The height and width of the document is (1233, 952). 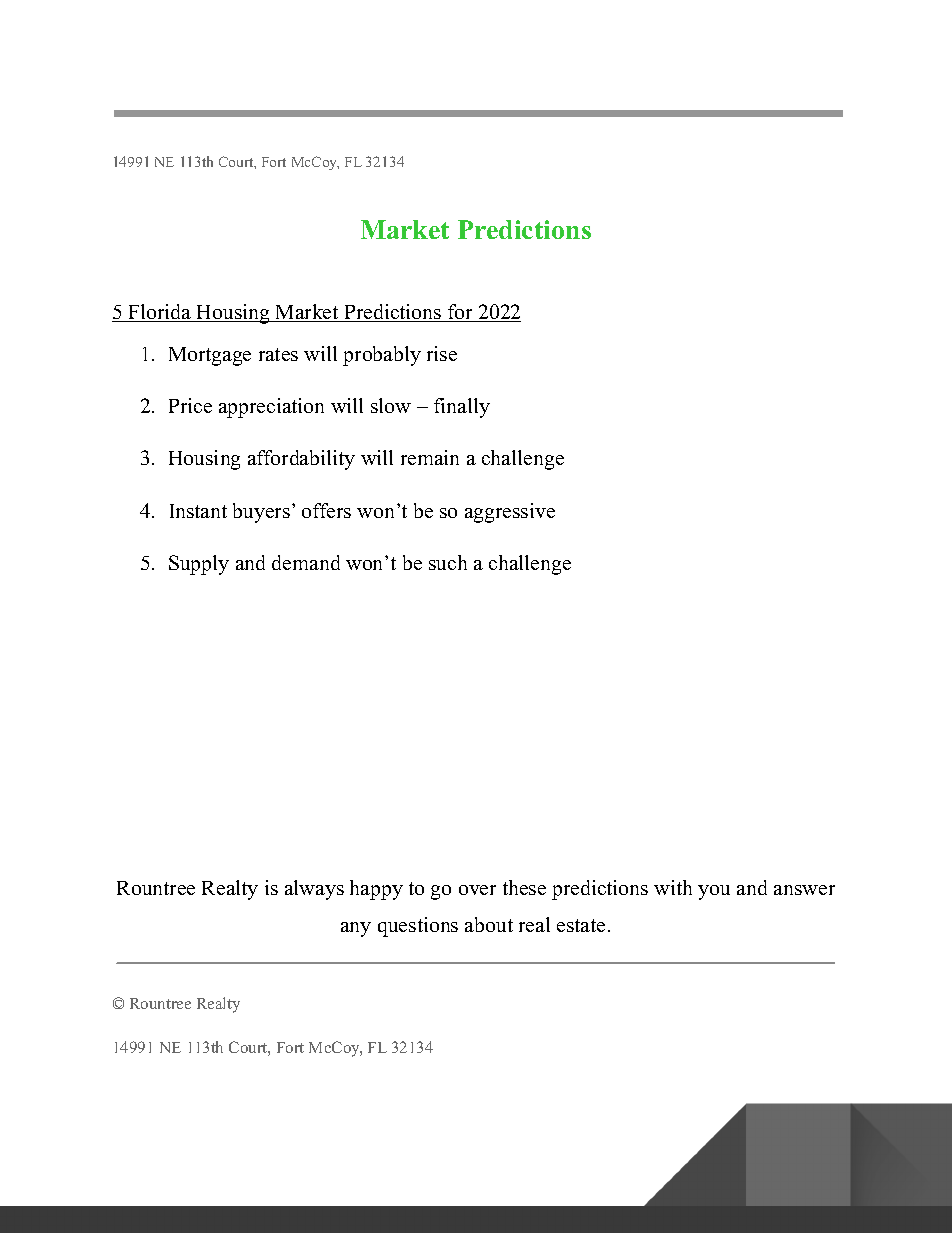 I want to click on these, so click(x=524, y=887).
